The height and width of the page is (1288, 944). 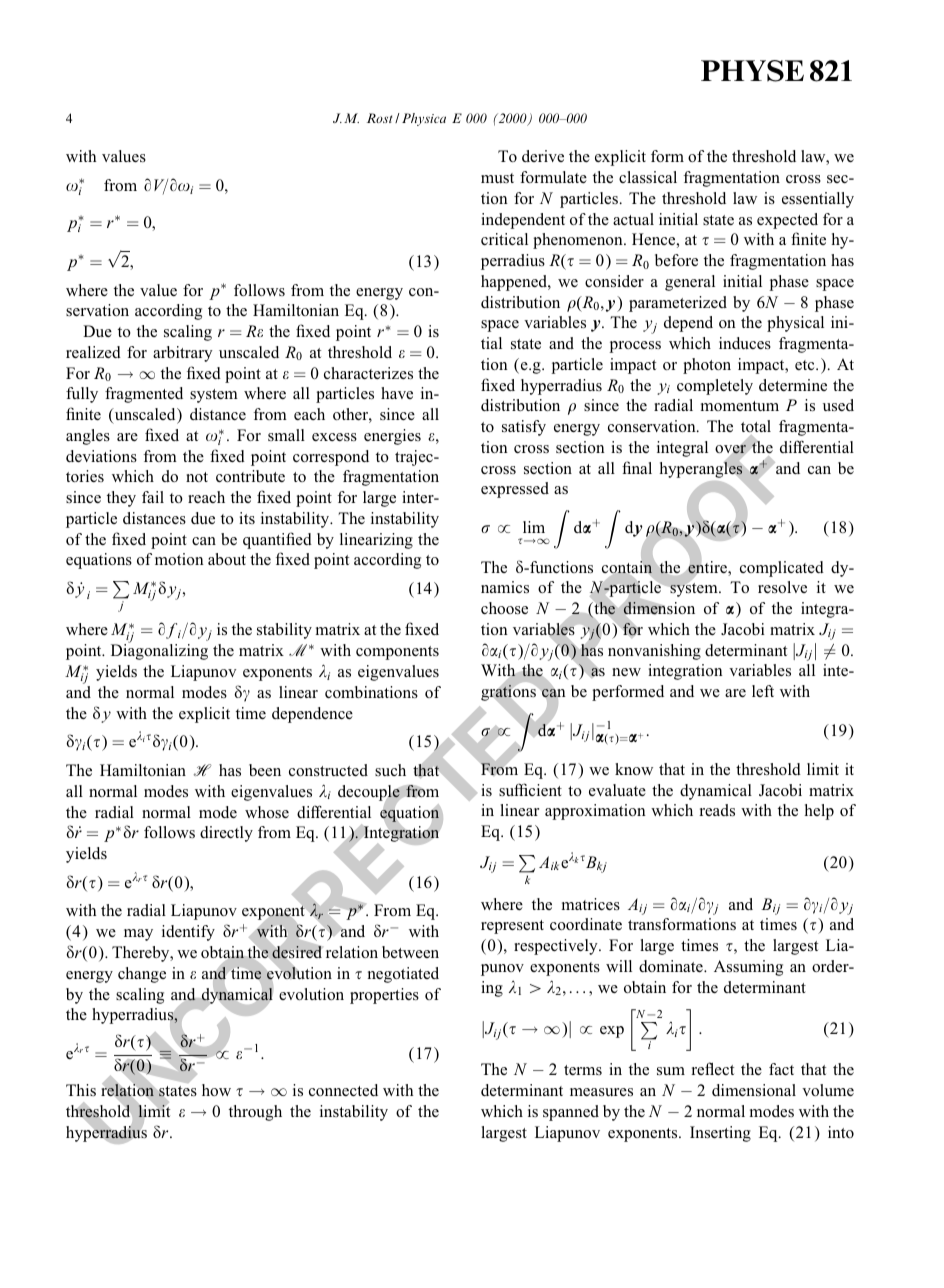 What do you see at coordinates (504, 608) in the page?
I see `choose` at bounding box center [504, 608].
